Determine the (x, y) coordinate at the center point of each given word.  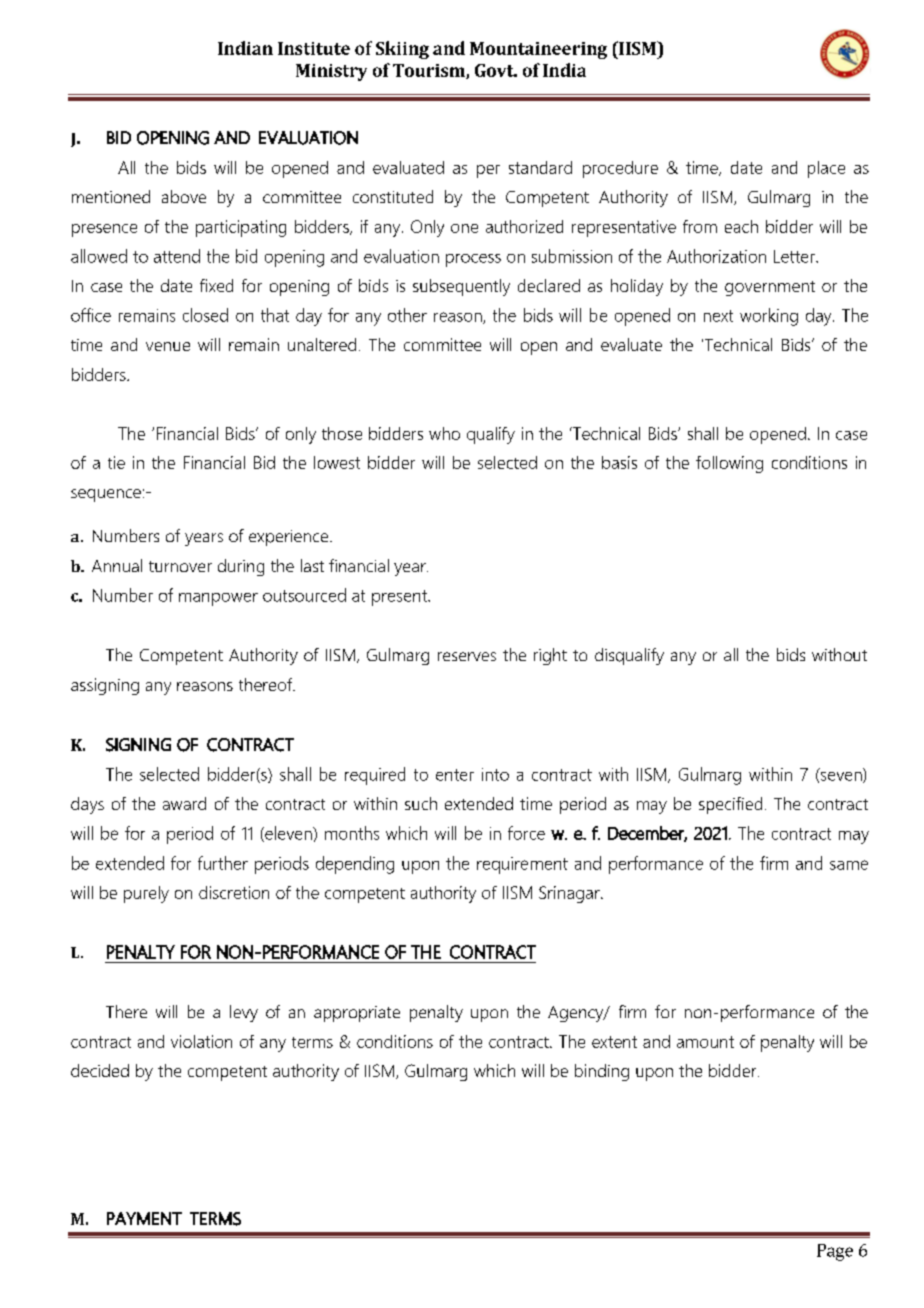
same (849, 865)
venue (168, 346)
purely (146, 894)
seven (842, 777)
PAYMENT (144, 1218)
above (184, 196)
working (769, 317)
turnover (180, 566)
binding (602, 1072)
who (444, 433)
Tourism (430, 71)
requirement (522, 865)
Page (835, 1252)
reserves (467, 656)
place (826, 169)
